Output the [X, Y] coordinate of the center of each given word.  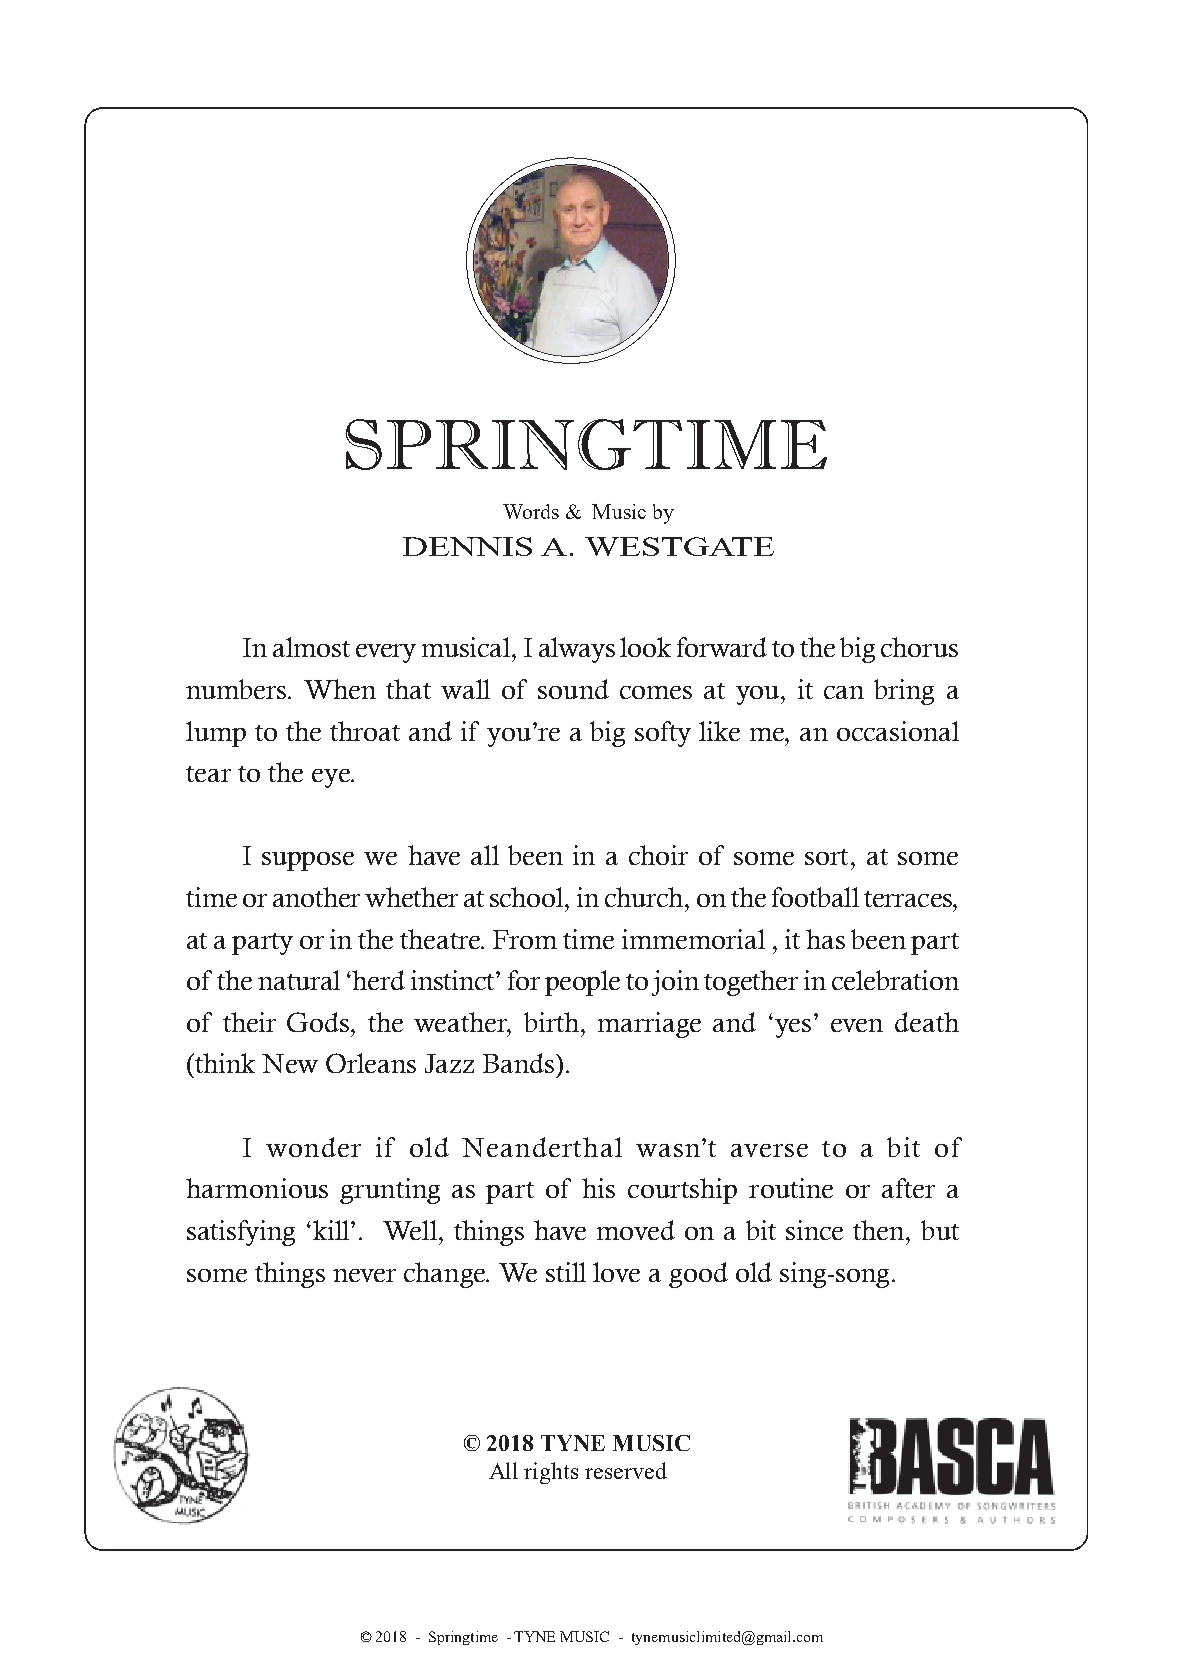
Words [531, 511]
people [582, 983]
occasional [898, 731]
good [698, 1275]
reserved [626, 1470]
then [880, 1230]
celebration [895, 980]
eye [332, 778]
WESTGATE [679, 546]
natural [299, 980]
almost [311, 647]
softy [663, 734]
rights [551, 1473]
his [598, 1188]
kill [332, 1230]
